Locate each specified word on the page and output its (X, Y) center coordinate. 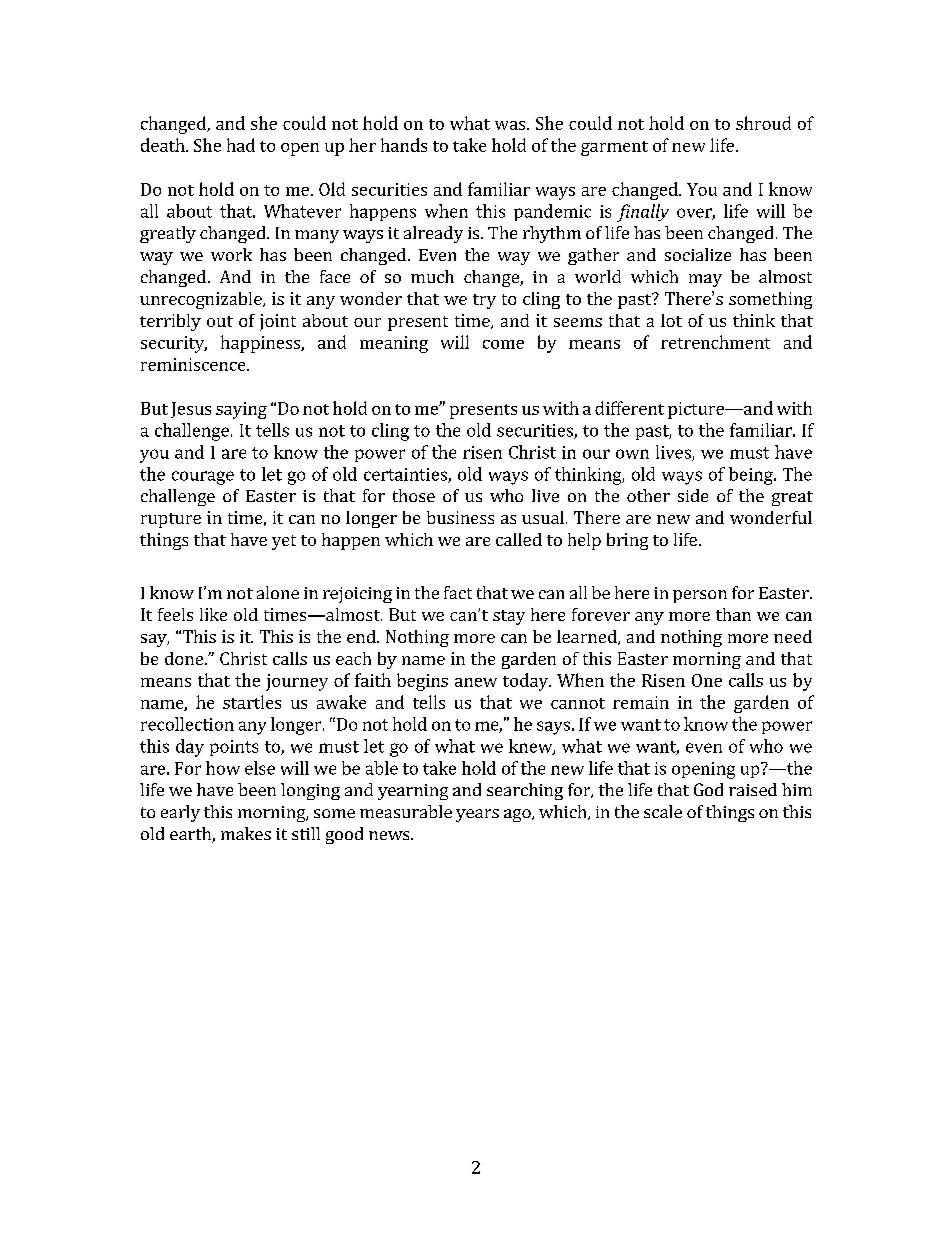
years (477, 815)
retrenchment (715, 342)
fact (458, 592)
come (503, 344)
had (241, 145)
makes (246, 833)
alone (278, 592)
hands (404, 145)
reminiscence (194, 364)
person (700, 596)
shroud (763, 123)
